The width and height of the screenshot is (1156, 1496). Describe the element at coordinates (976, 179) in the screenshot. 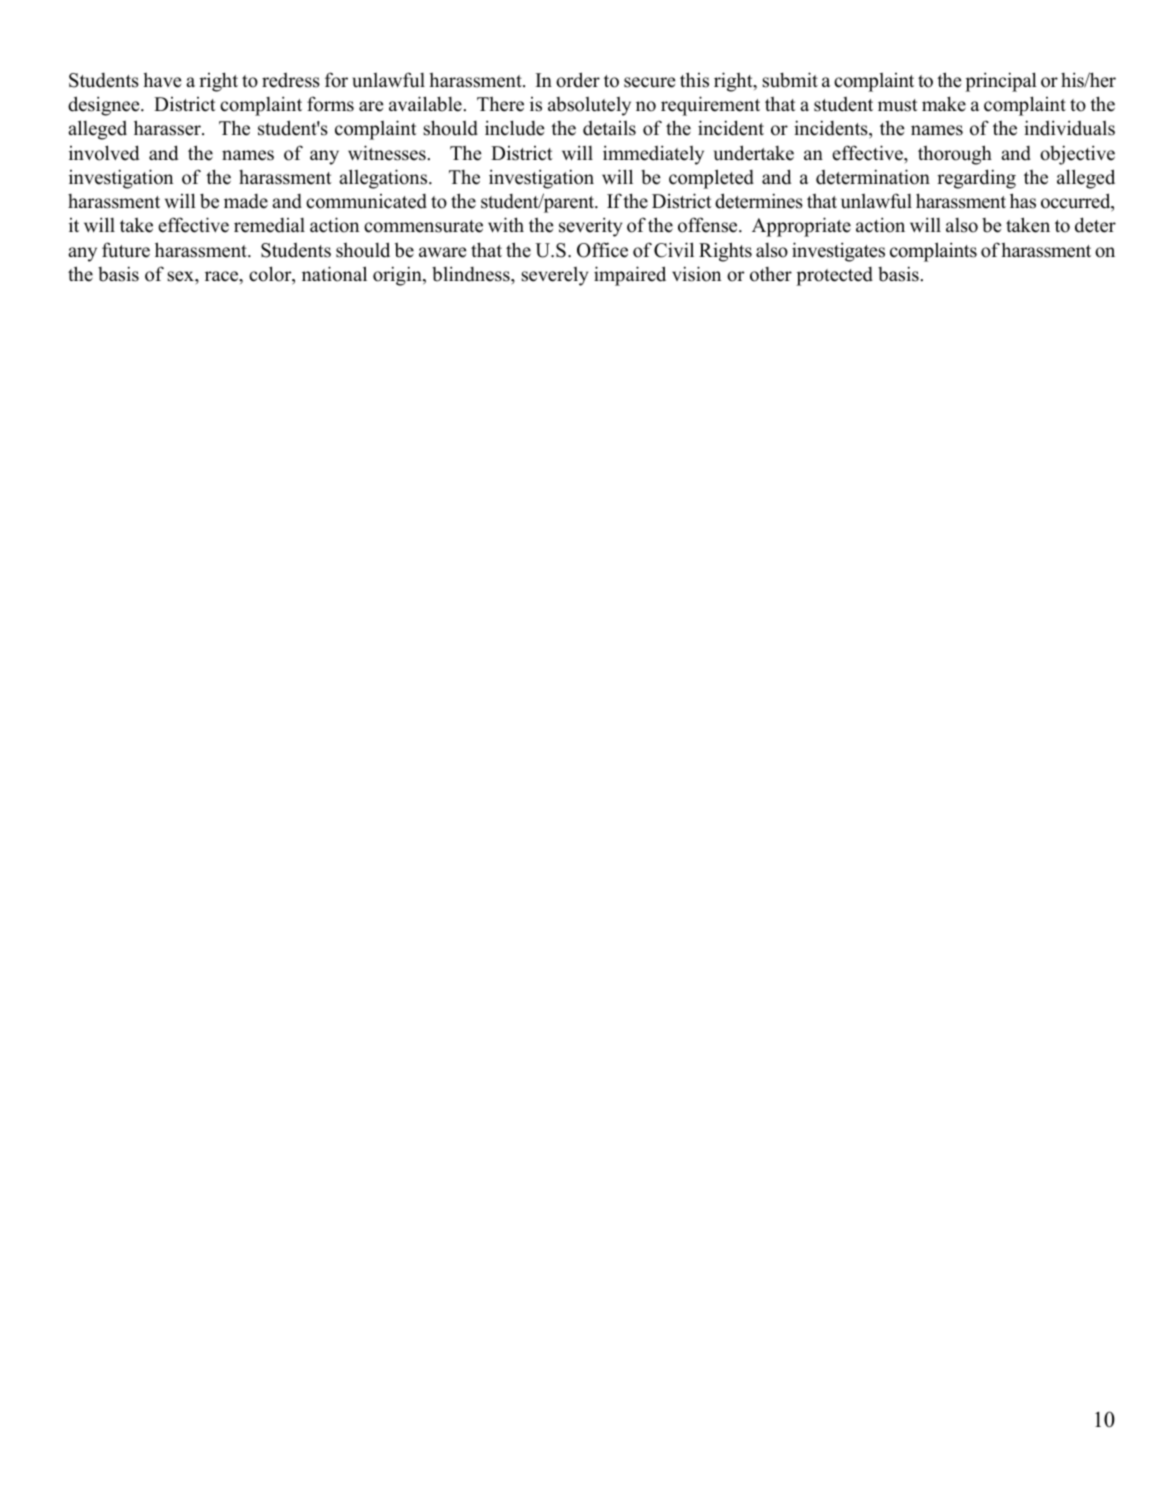

I see `regarding` at that location.
